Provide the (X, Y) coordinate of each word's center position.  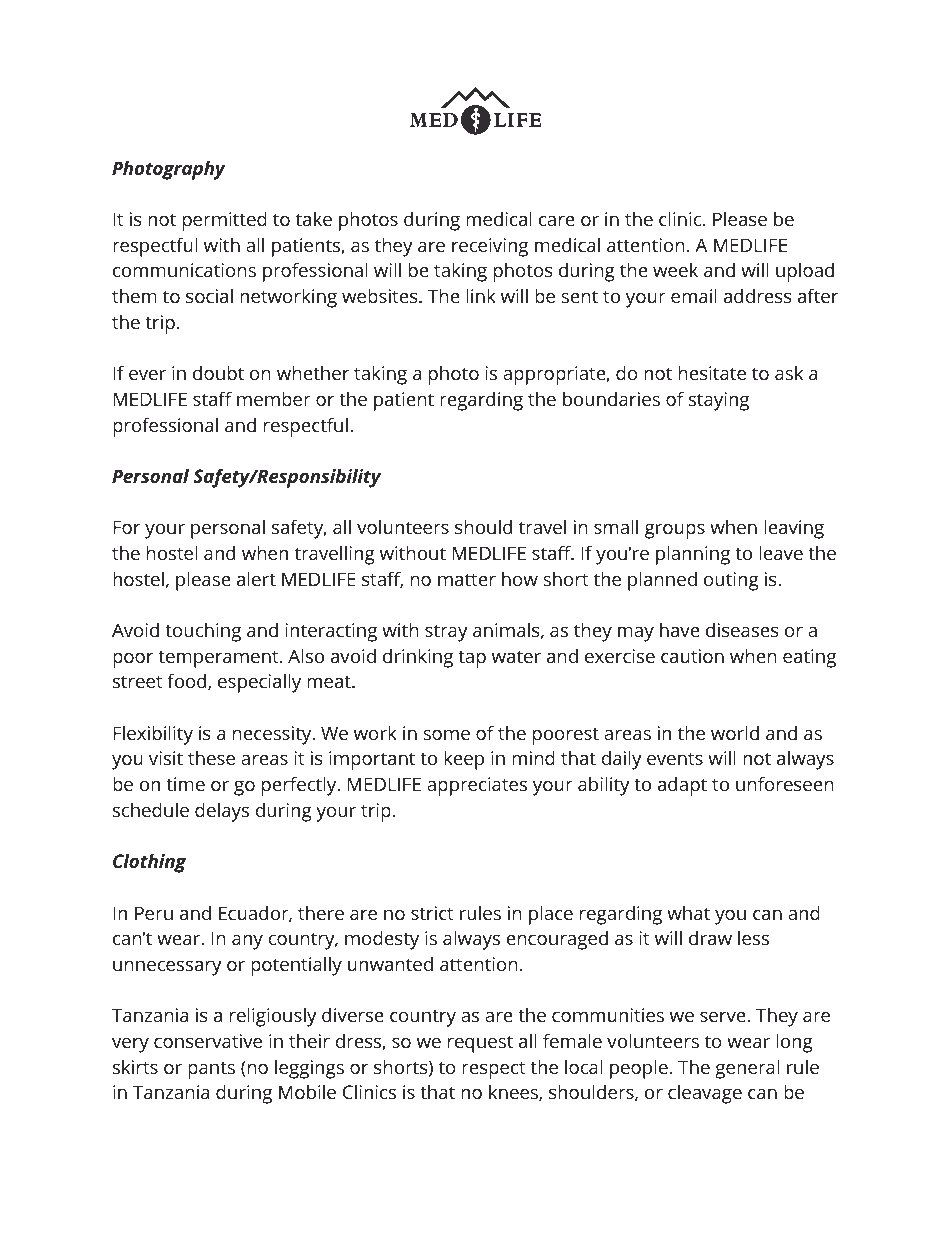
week (675, 270)
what (688, 913)
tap (472, 659)
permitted (225, 221)
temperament (219, 659)
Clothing (149, 863)
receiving (490, 247)
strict (432, 913)
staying (719, 401)
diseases (742, 630)
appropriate (555, 375)
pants (211, 1070)
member (274, 398)
